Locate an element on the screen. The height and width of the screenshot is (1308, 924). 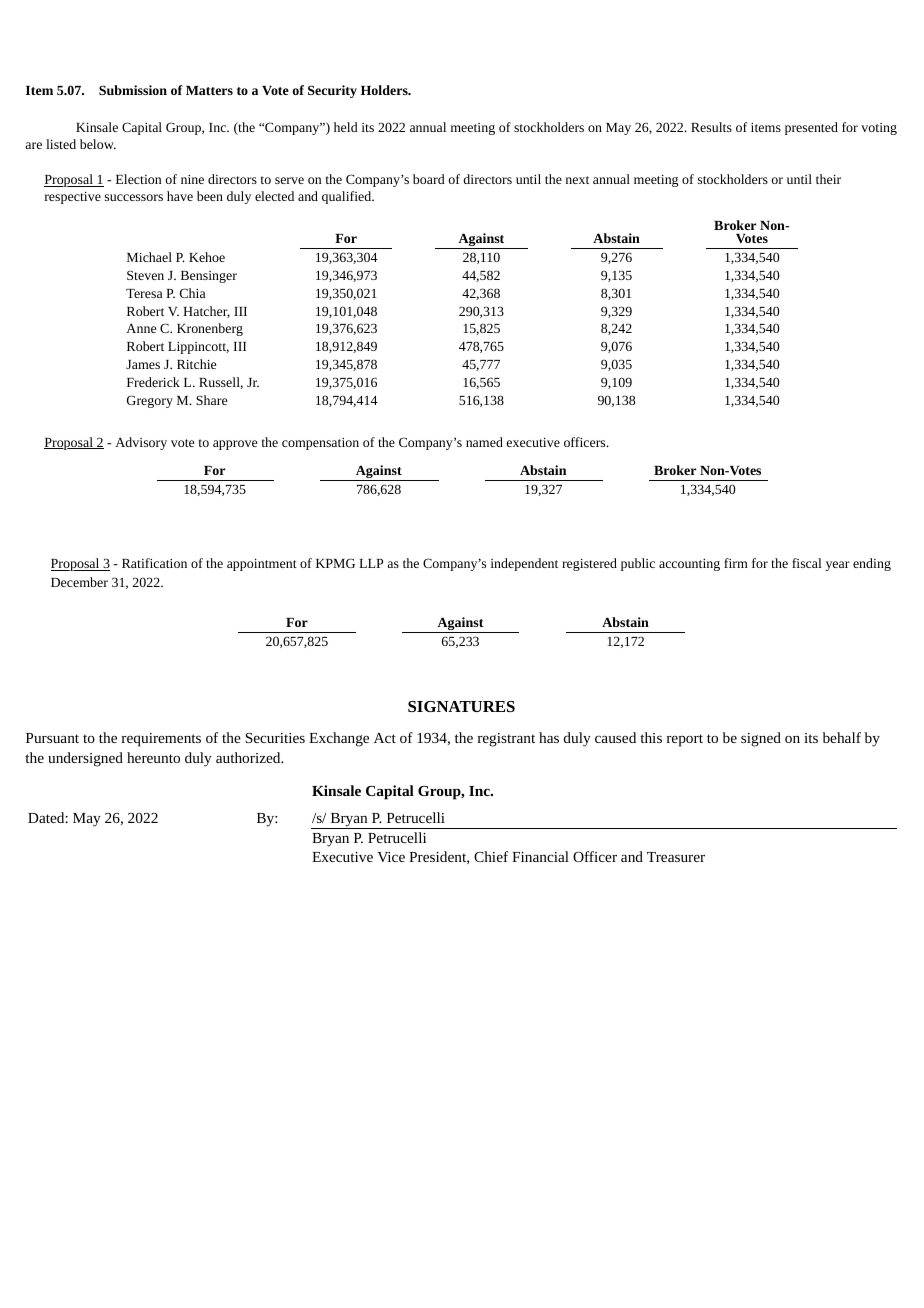
hereunto is located at coordinates (153, 757).
